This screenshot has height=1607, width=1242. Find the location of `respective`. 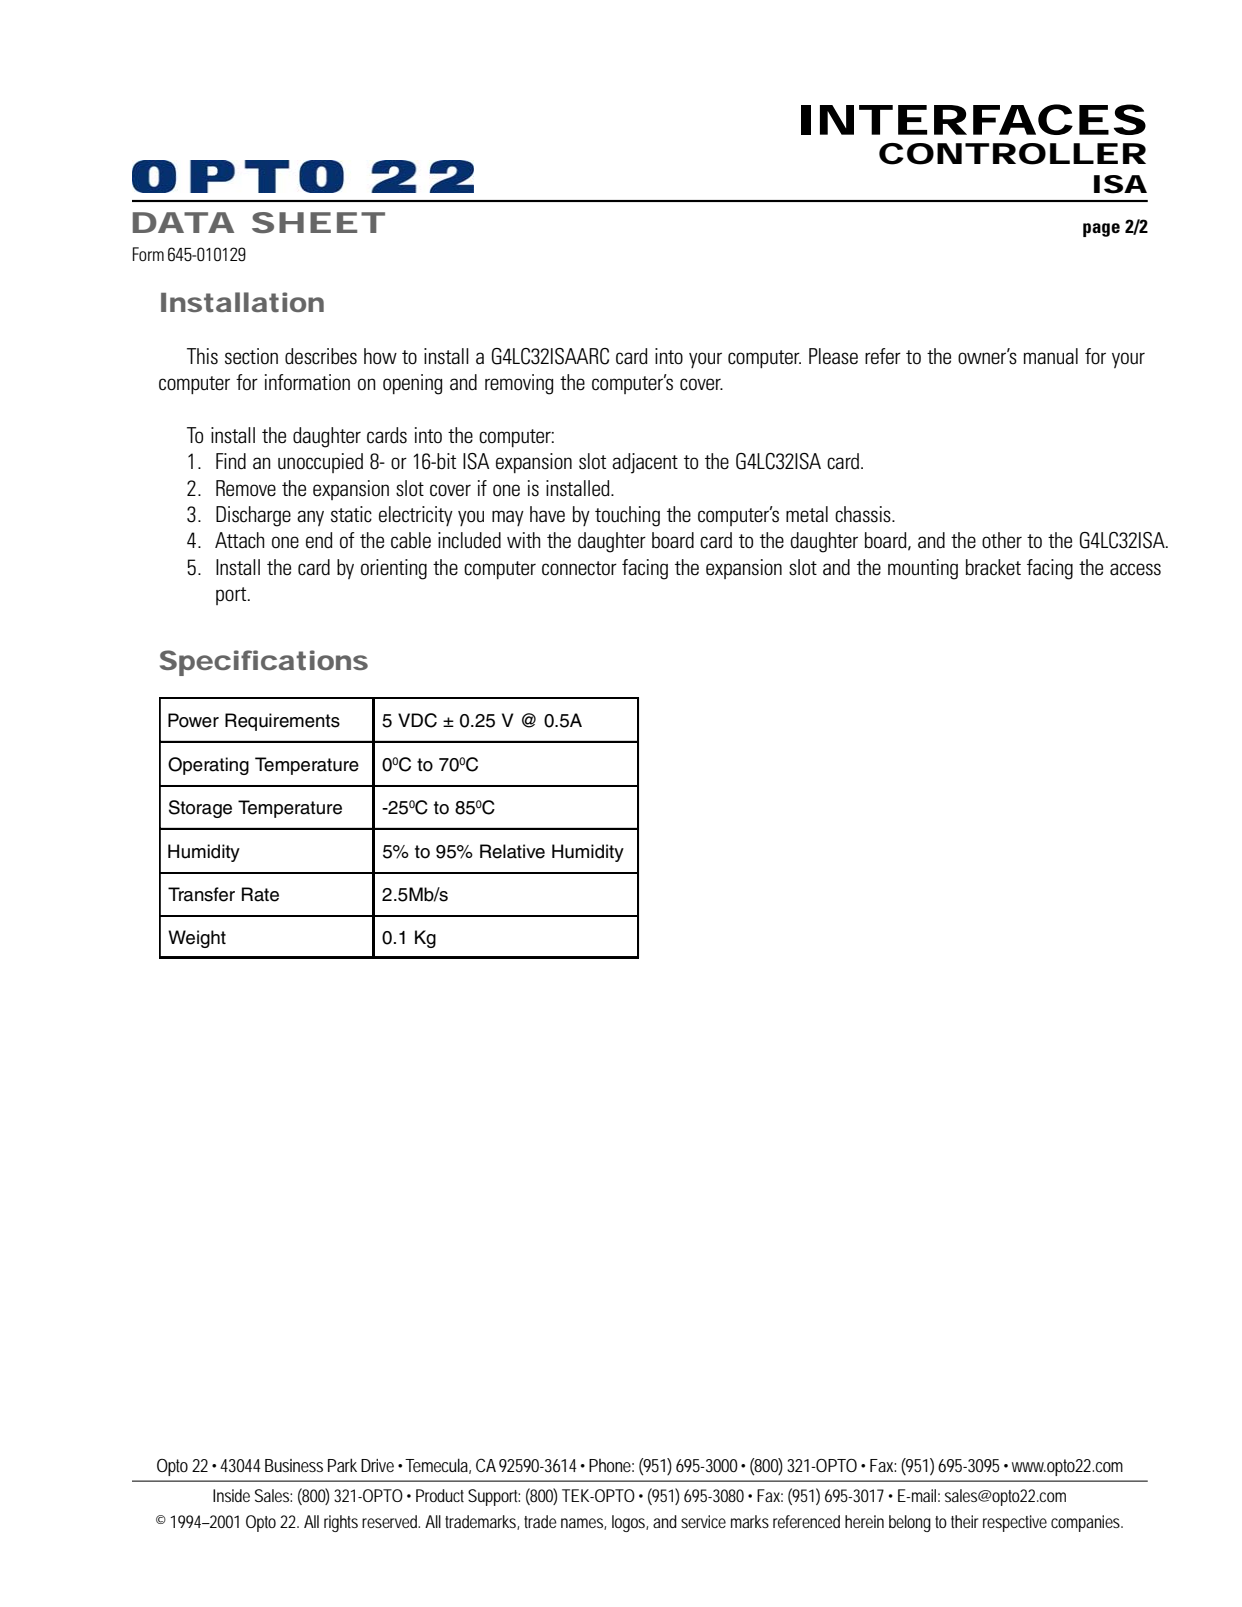

respective is located at coordinates (1015, 1523).
